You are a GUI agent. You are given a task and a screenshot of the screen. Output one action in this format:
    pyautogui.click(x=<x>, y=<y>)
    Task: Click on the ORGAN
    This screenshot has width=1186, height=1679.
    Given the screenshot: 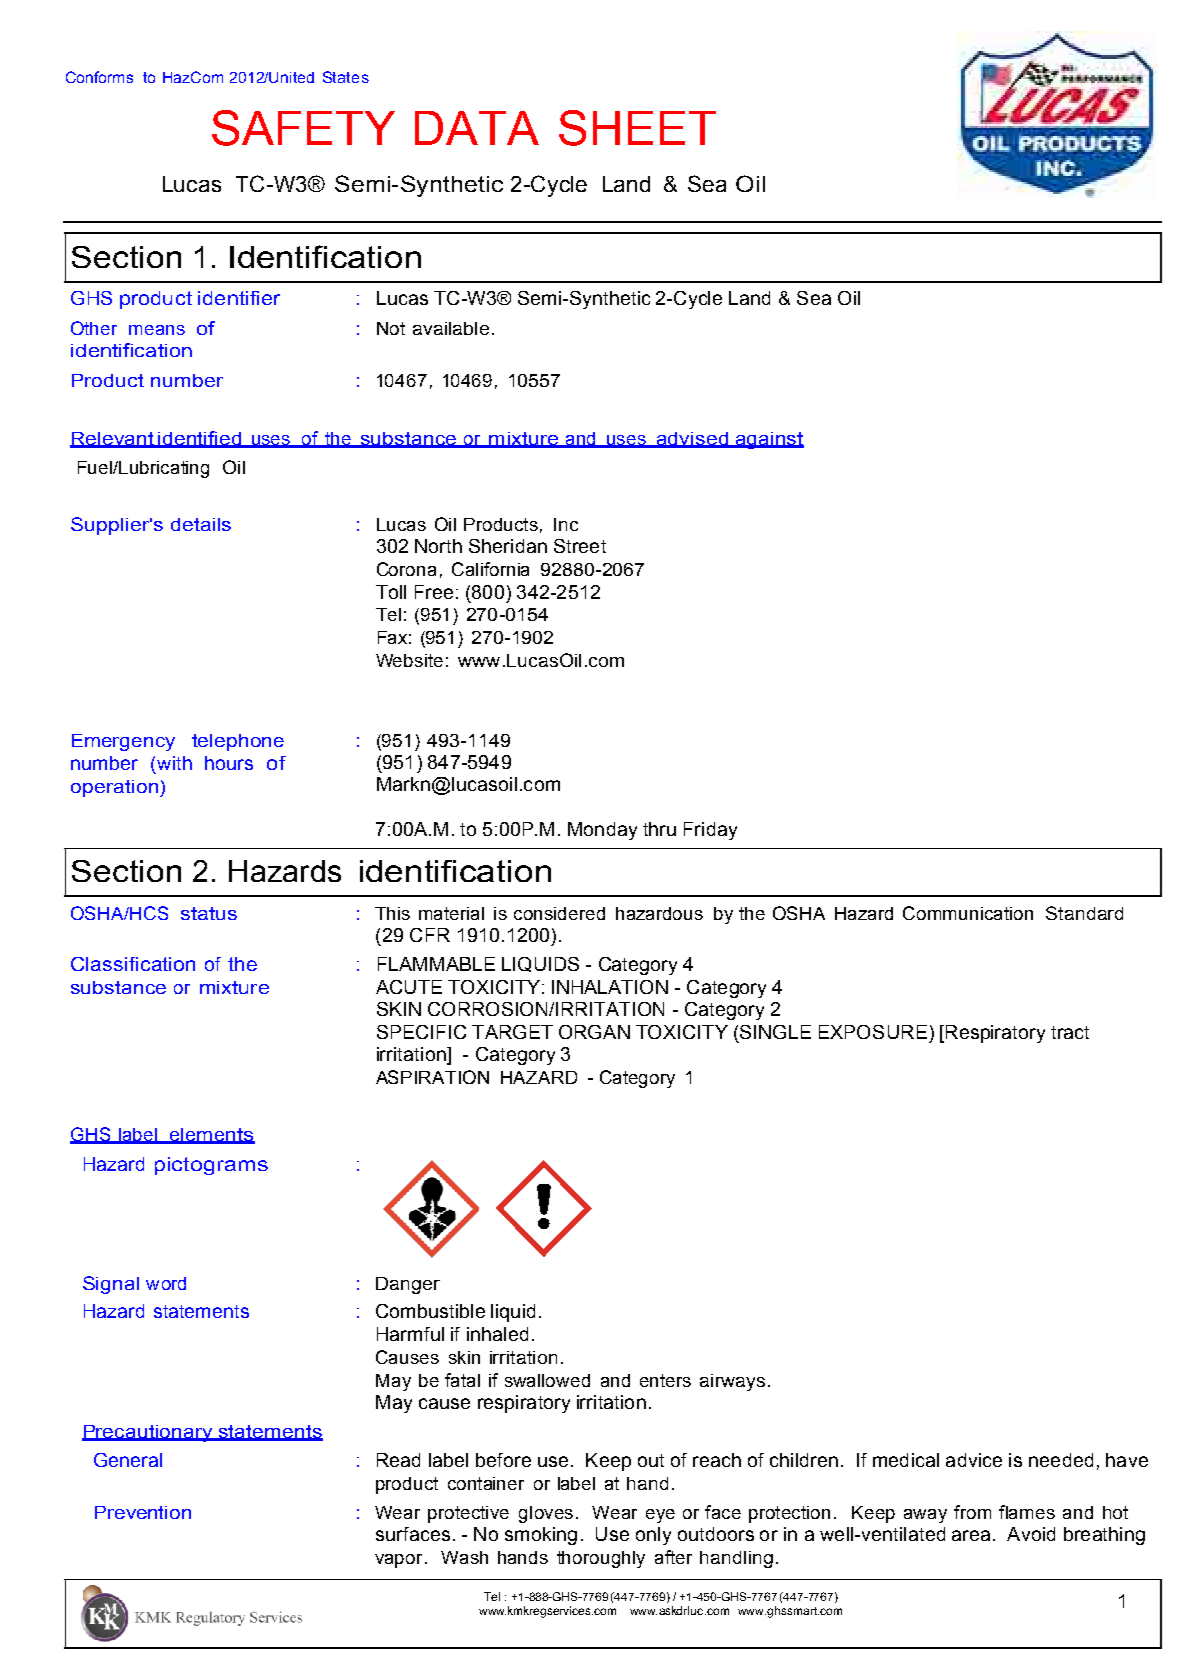 What is the action you would take?
    pyautogui.click(x=594, y=1032)
